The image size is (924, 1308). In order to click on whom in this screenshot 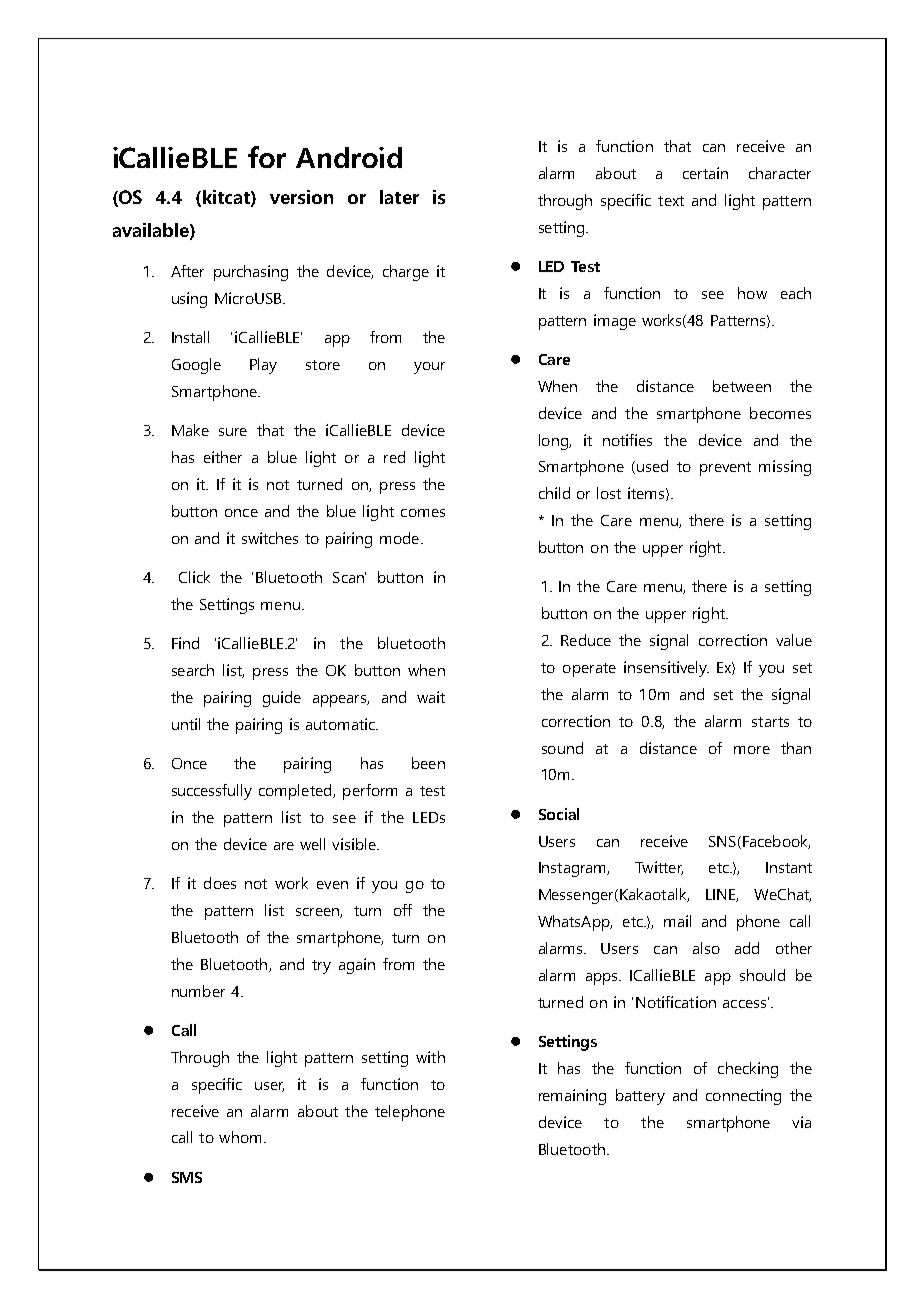, I will do `click(240, 1137)`.
